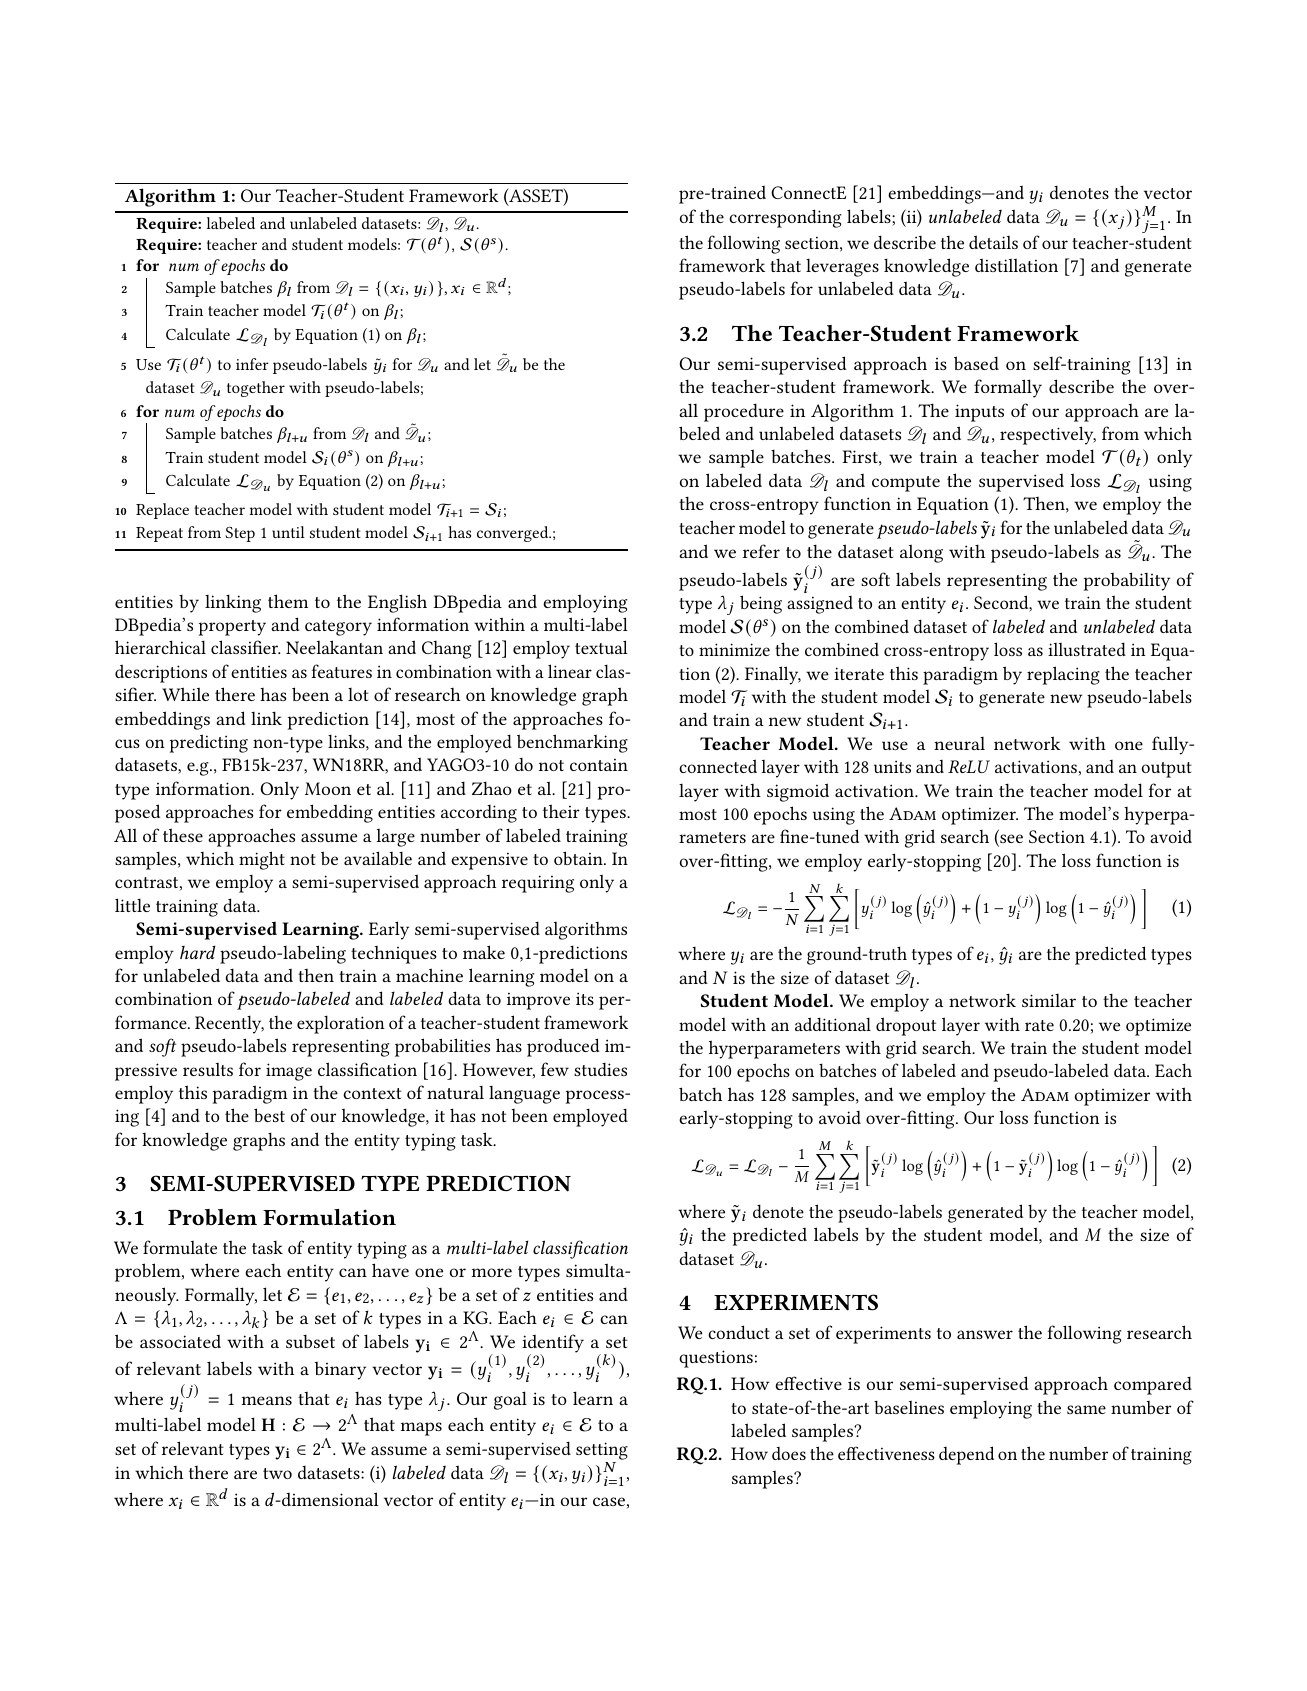  Describe the element at coordinates (993, 242) in the page. I see `details` at that location.
